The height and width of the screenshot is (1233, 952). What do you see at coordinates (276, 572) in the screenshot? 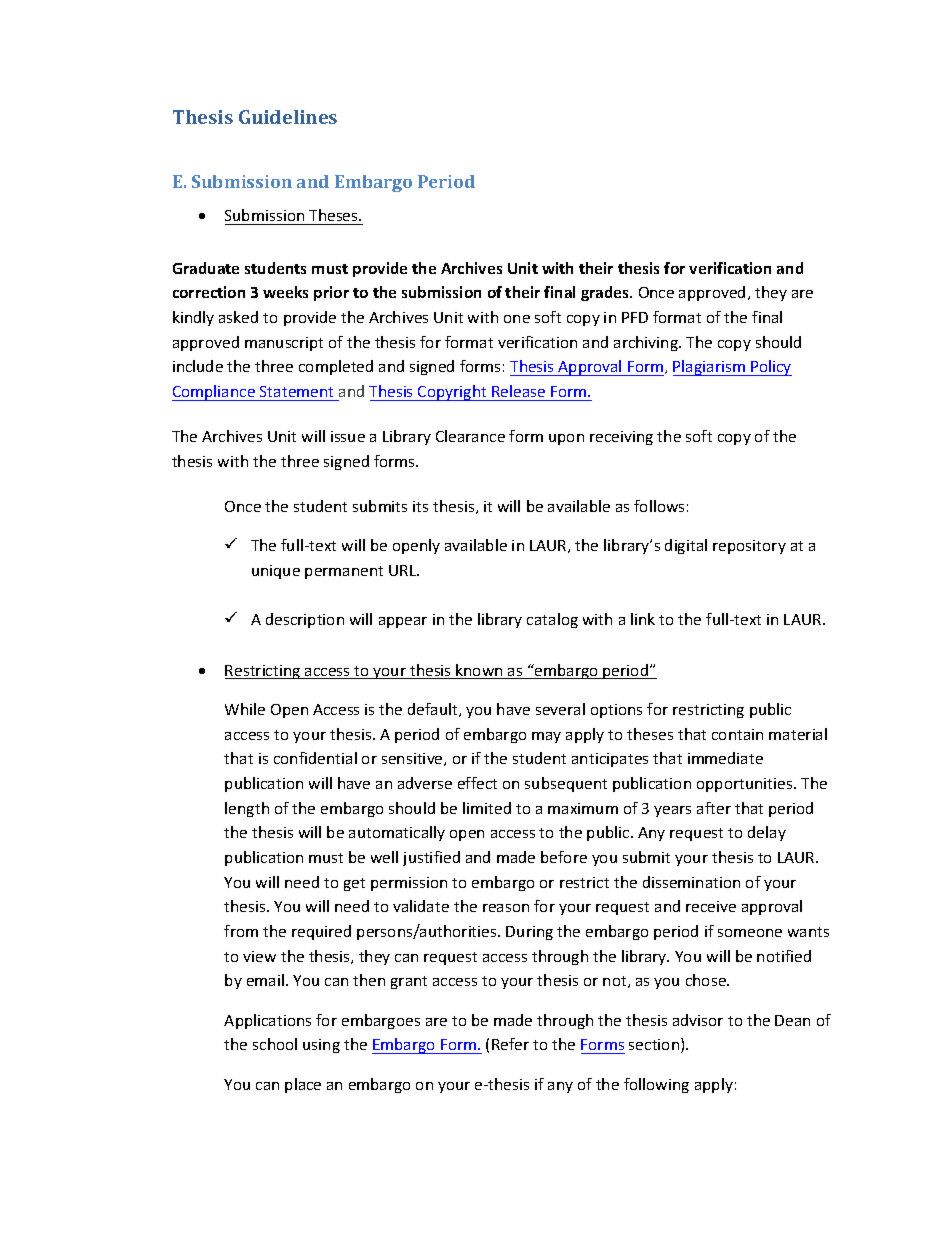
I see `unique` at bounding box center [276, 572].
